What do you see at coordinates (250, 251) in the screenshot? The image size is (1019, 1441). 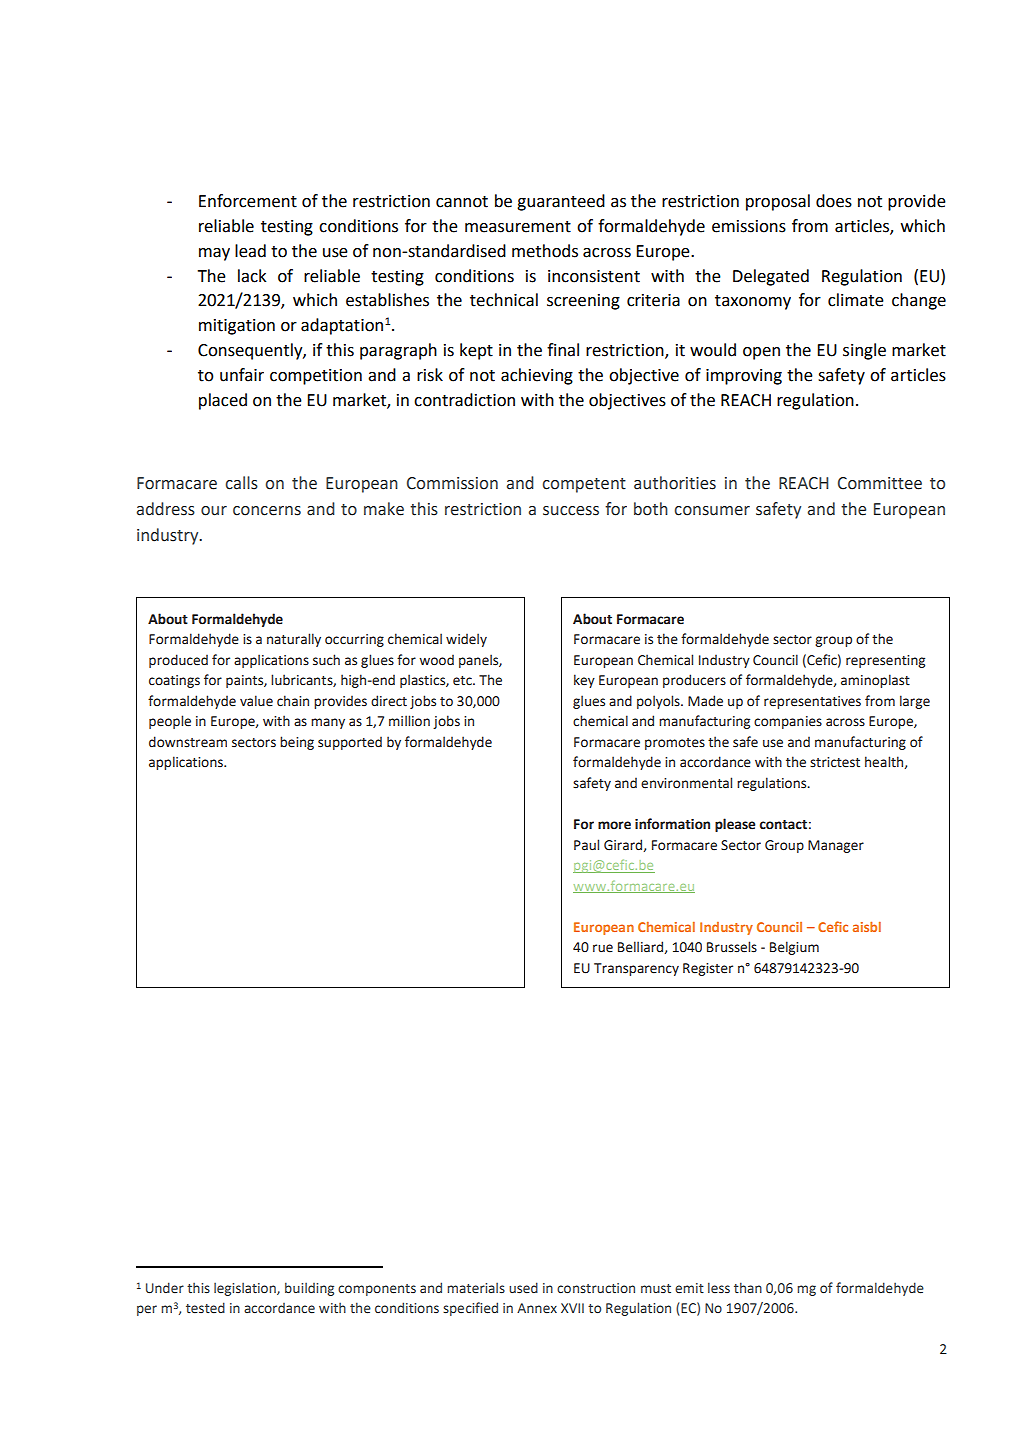 I see `lead` at bounding box center [250, 251].
